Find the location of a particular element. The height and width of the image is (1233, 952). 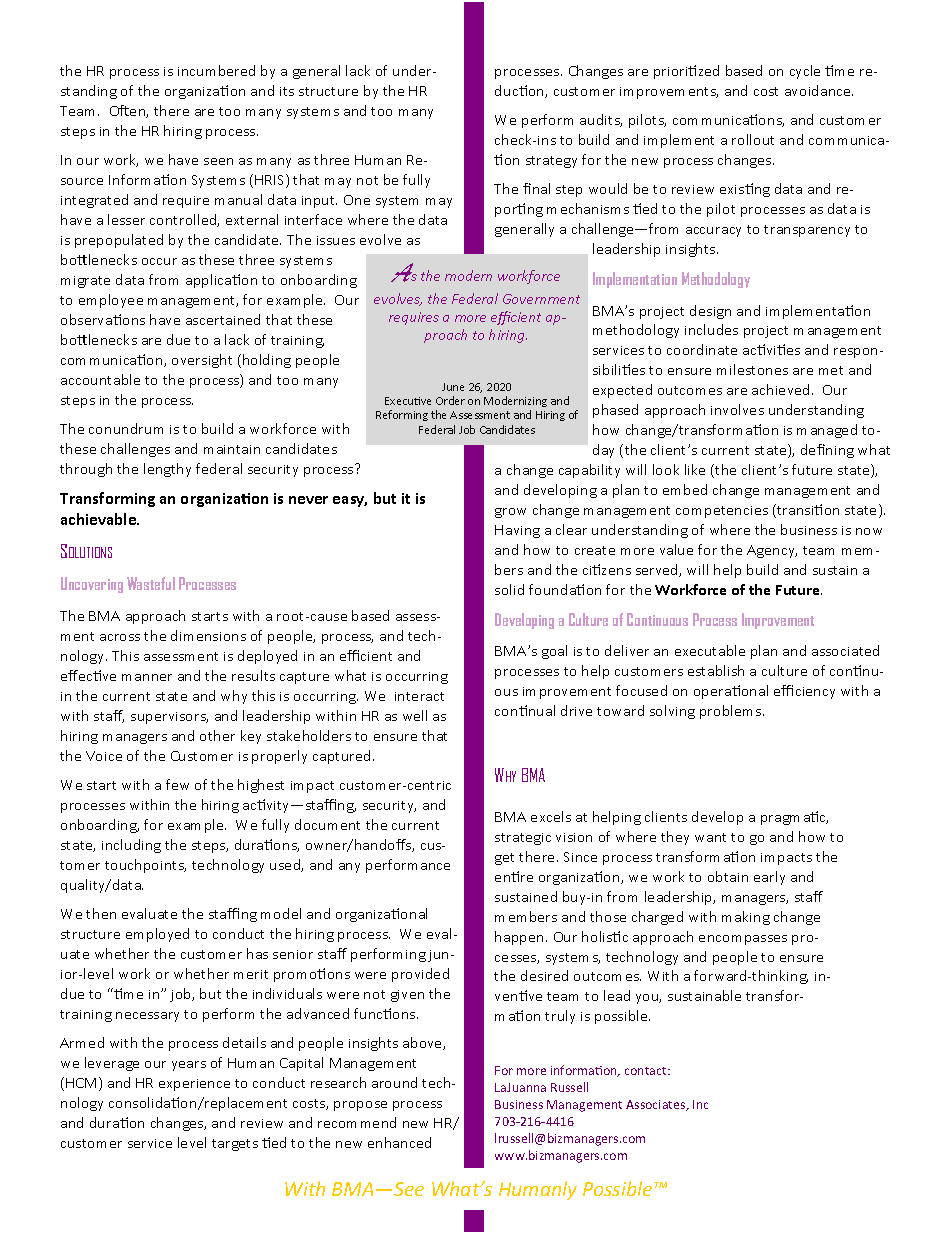

experience is located at coordinates (194, 1085).
